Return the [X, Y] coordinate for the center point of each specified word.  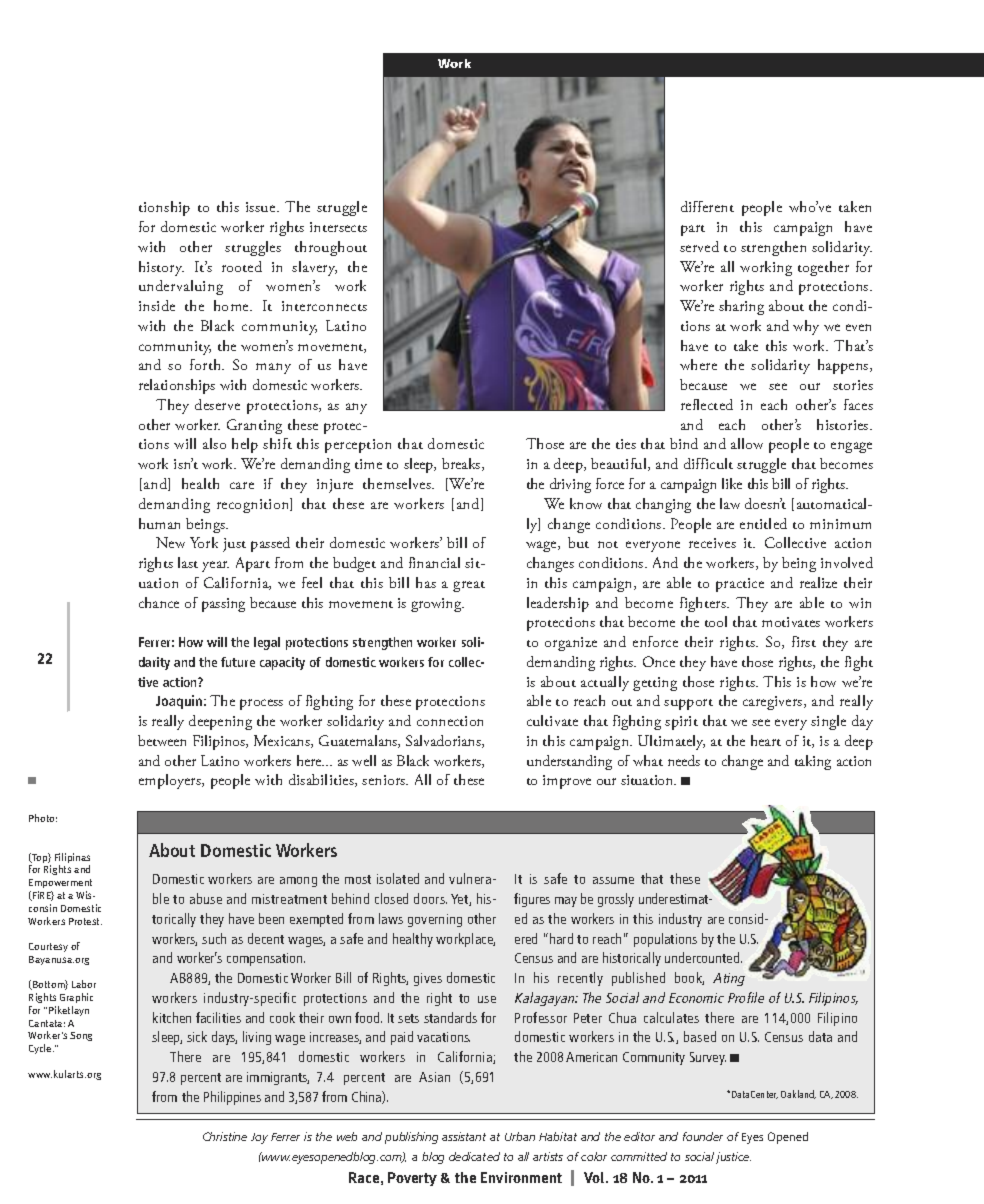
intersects [338, 227]
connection [450, 721]
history [161, 268]
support [688, 704]
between [162, 740]
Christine [225, 1136]
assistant [464, 1136]
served [699, 246]
